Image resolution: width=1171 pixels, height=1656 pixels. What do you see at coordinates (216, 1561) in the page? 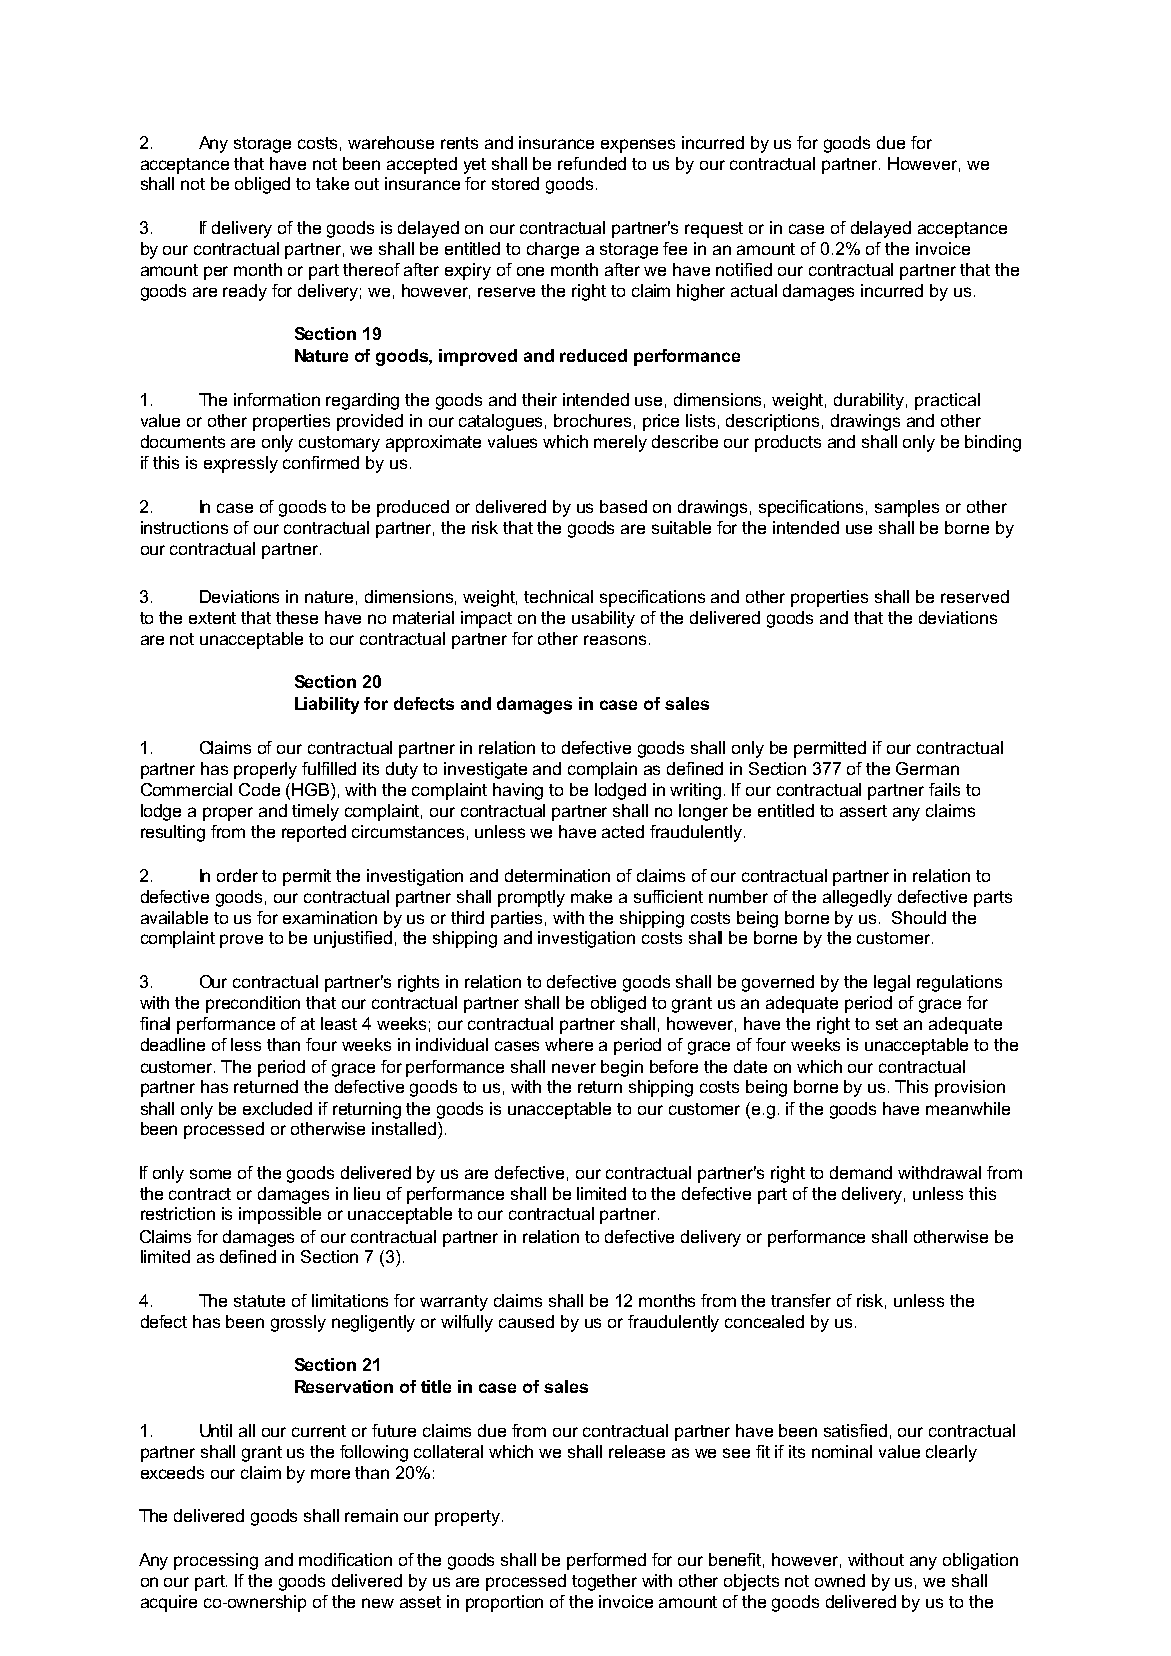
I see `processing` at bounding box center [216, 1561].
